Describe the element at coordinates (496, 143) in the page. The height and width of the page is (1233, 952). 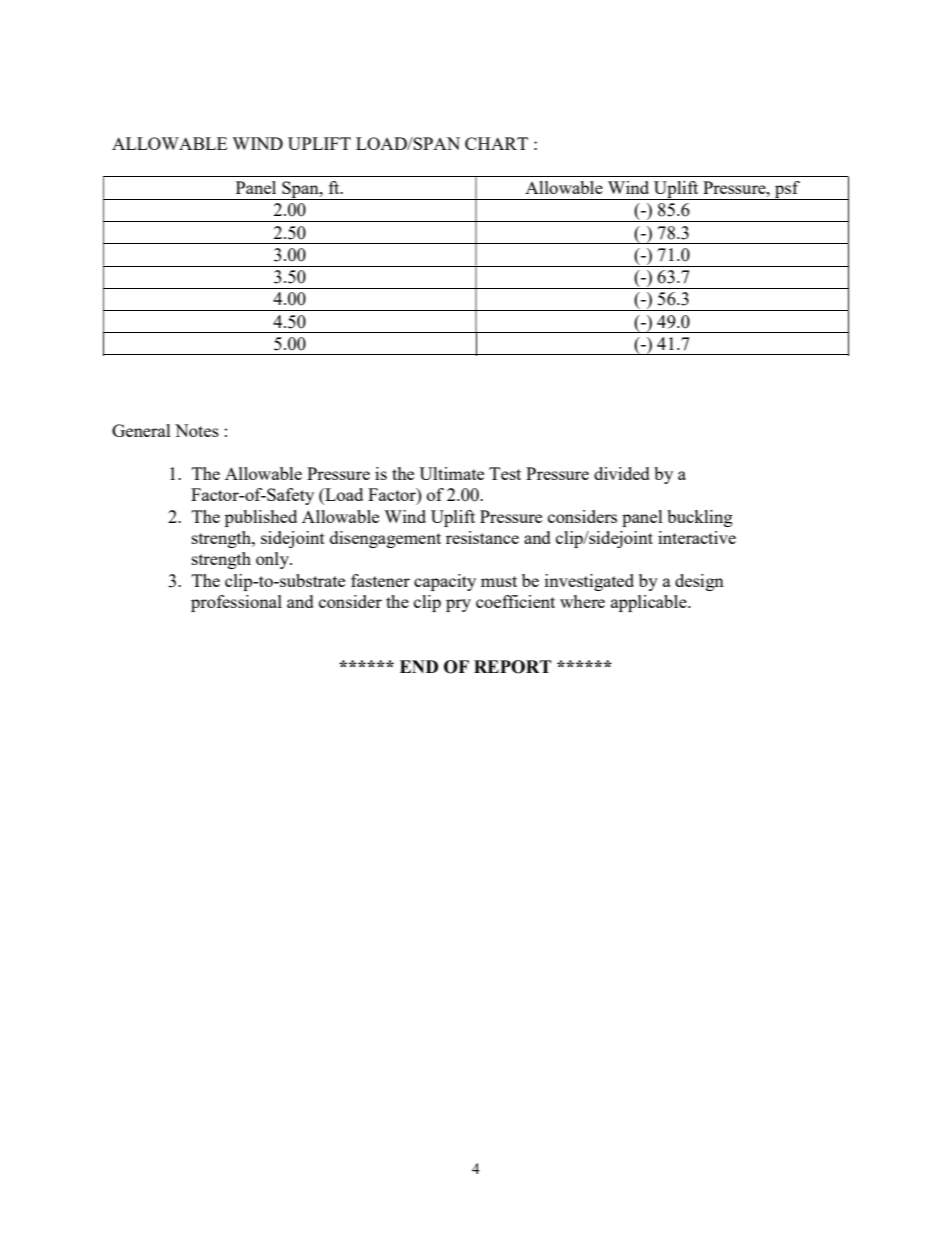
I see `CHART` at that location.
